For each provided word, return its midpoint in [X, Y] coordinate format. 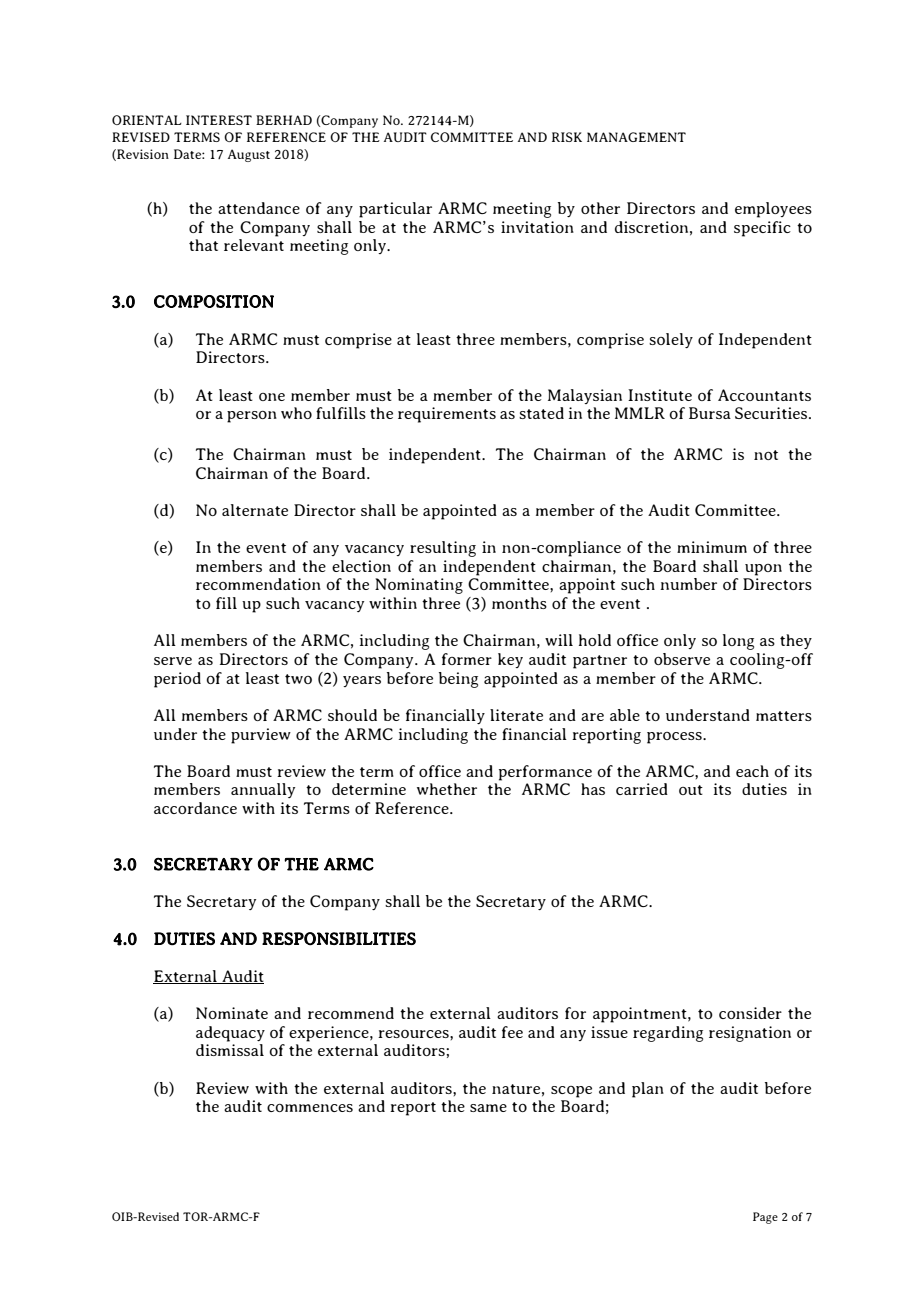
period [177, 680]
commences [310, 1108]
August [249, 155]
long [738, 642]
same [488, 1108]
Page [765, 1218]
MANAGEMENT [636, 137]
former [467, 659]
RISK [567, 137]
